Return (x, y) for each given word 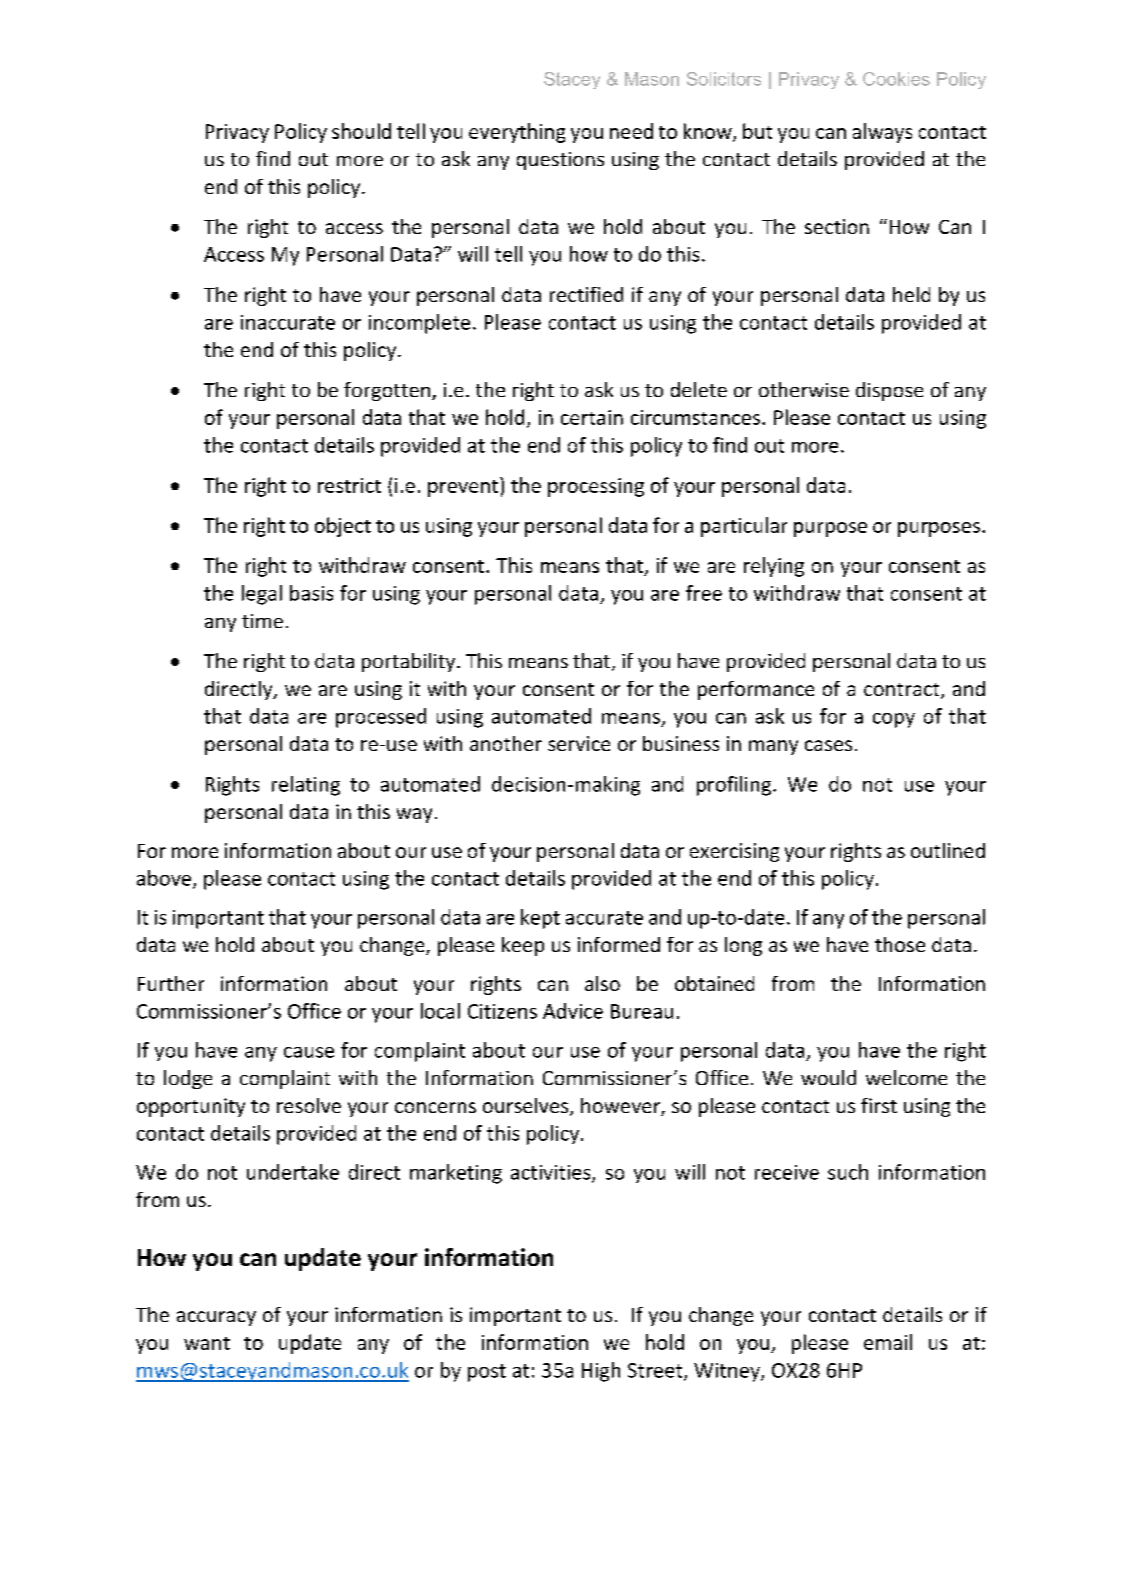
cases (828, 745)
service (579, 743)
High (601, 1372)
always (882, 133)
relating (306, 786)
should (361, 131)
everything (517, 133)
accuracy (216, 1318)
